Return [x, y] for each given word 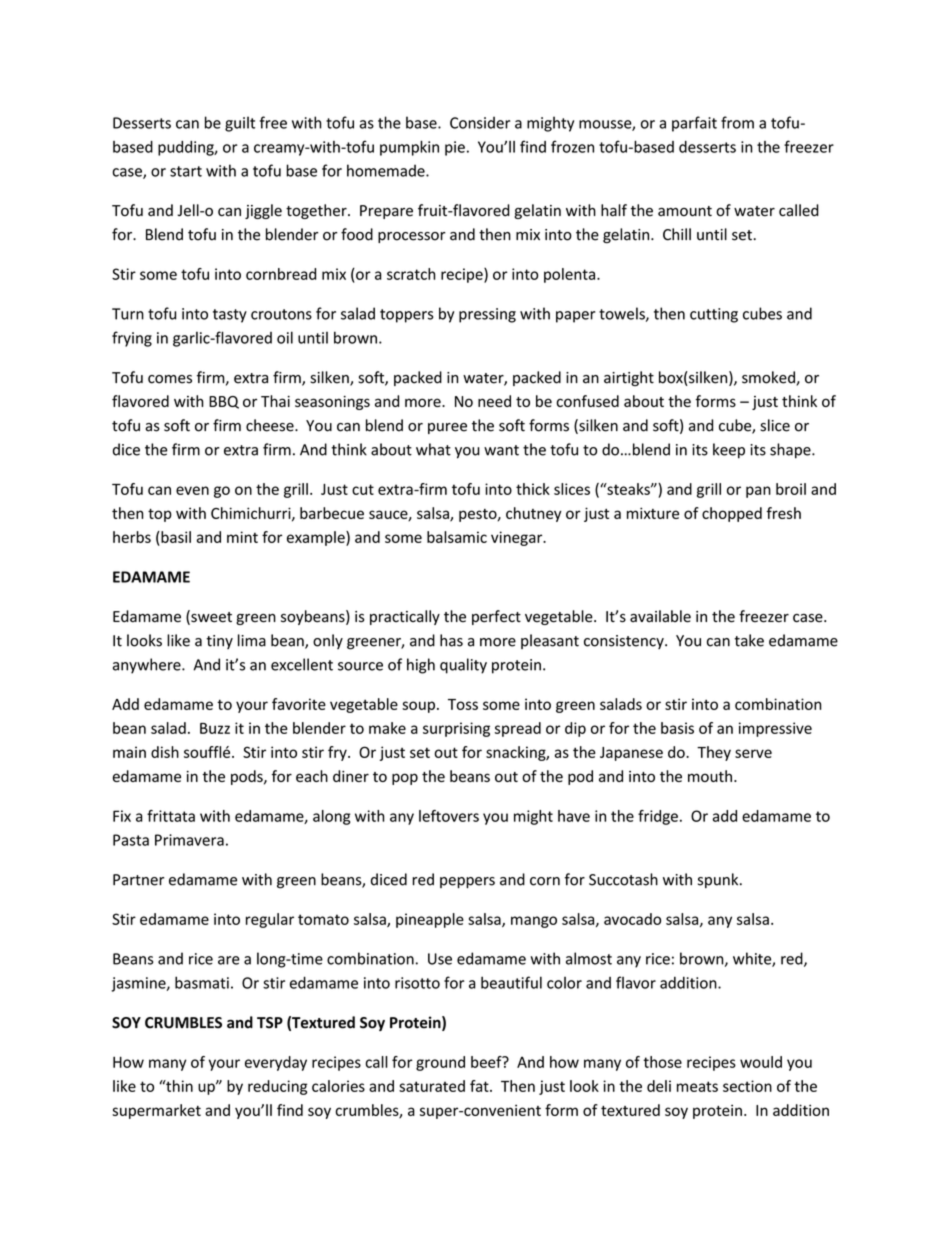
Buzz [215, 728]
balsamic [457, 537]
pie [455, 148]
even [192, 490]
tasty [230, 316]
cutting [714, 315]
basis [677, 728]
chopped [732, 514]
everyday [276, 1063]
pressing [487, 315]
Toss [463, 704]
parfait [694, 124]
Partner [138, 880]
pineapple [430, 920]
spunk [719, 880]
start [186, 171]
